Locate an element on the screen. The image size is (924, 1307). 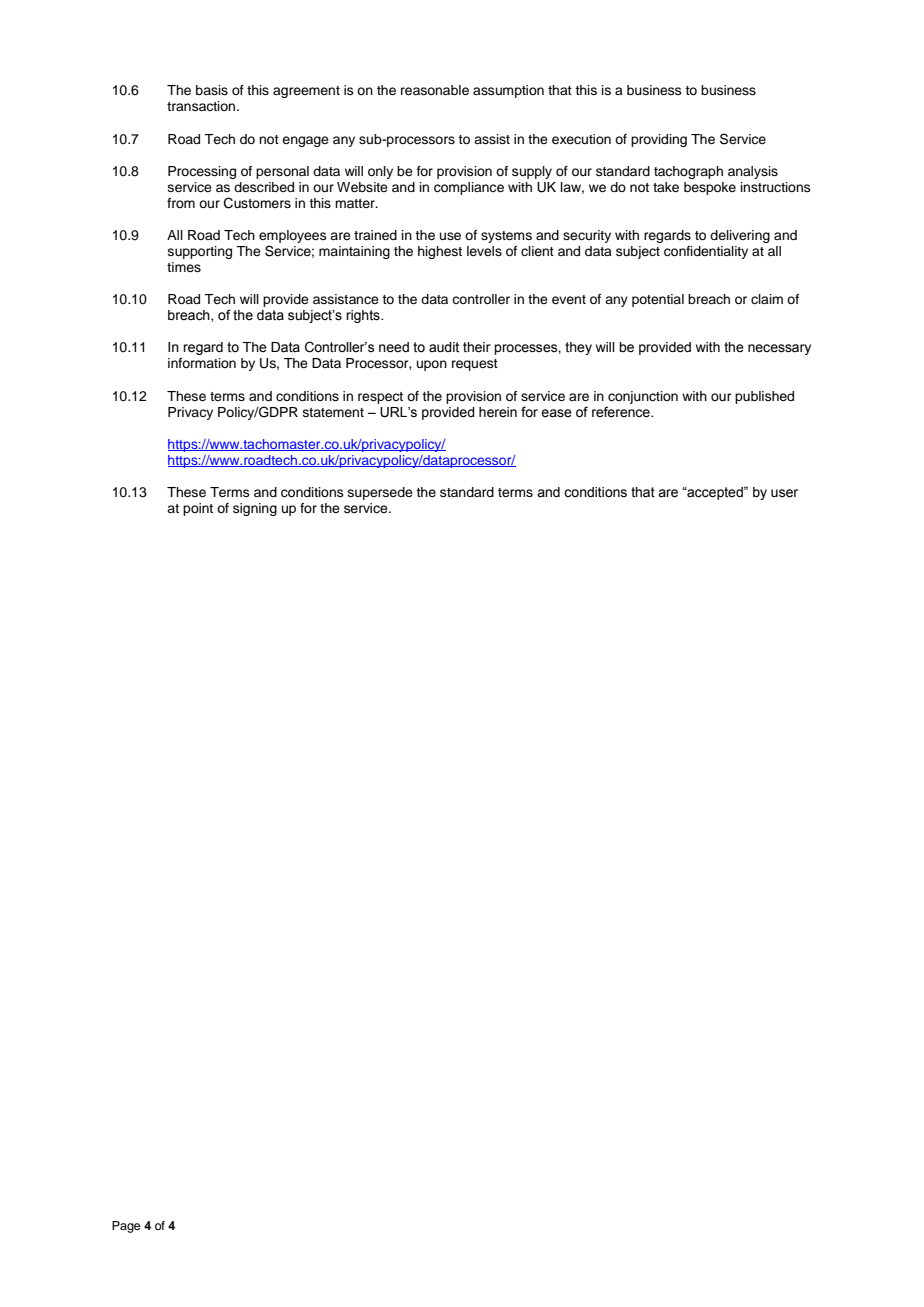
providing is located at coordinates (659, 140).
